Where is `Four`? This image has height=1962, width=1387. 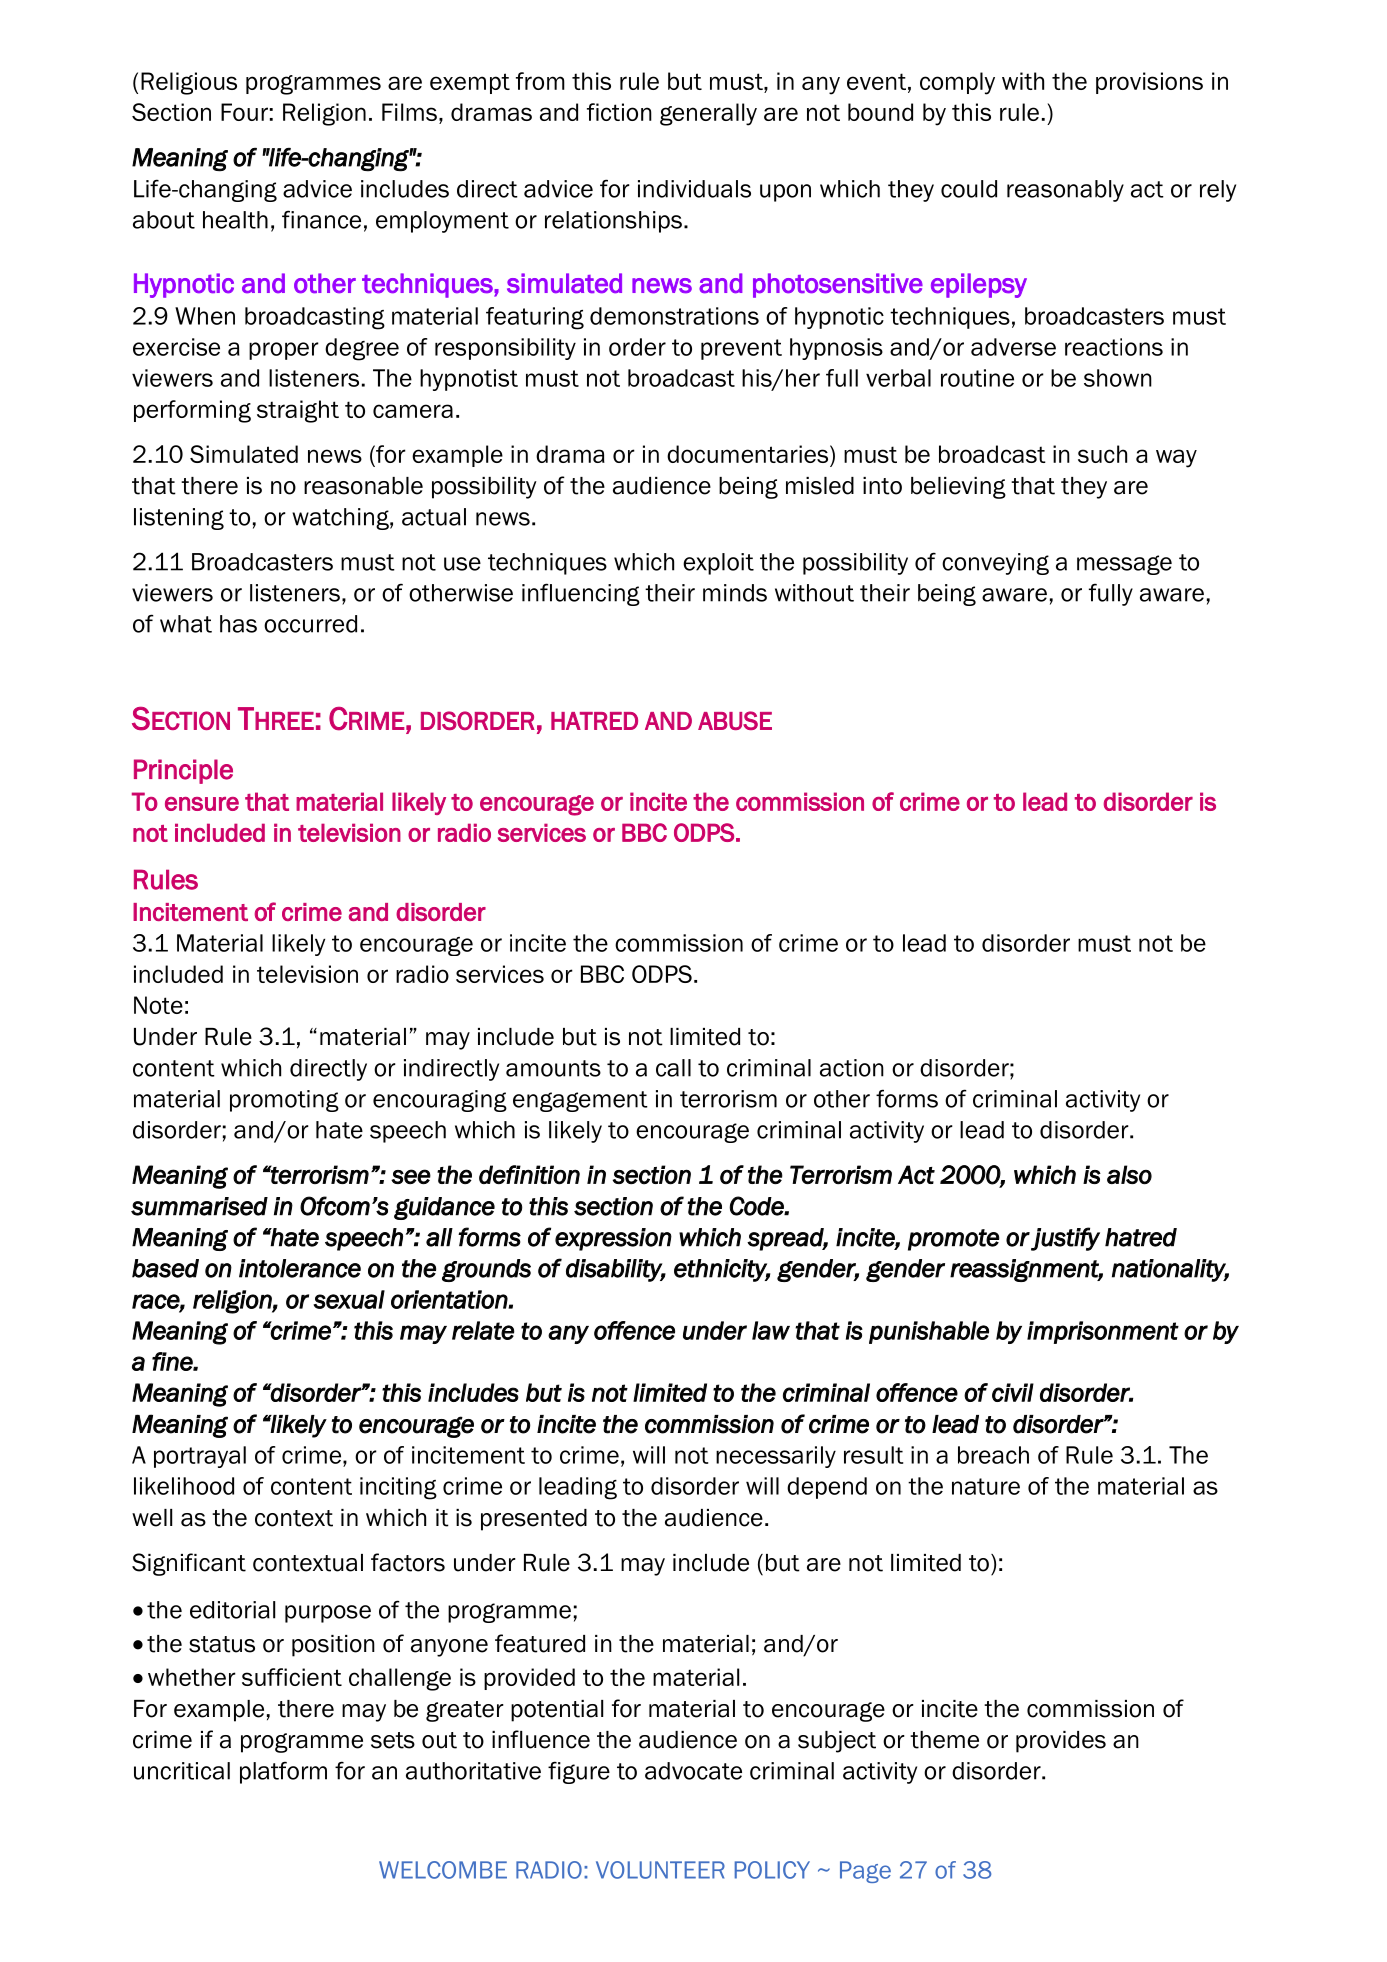
Four is located at coordinates (244, 112).
